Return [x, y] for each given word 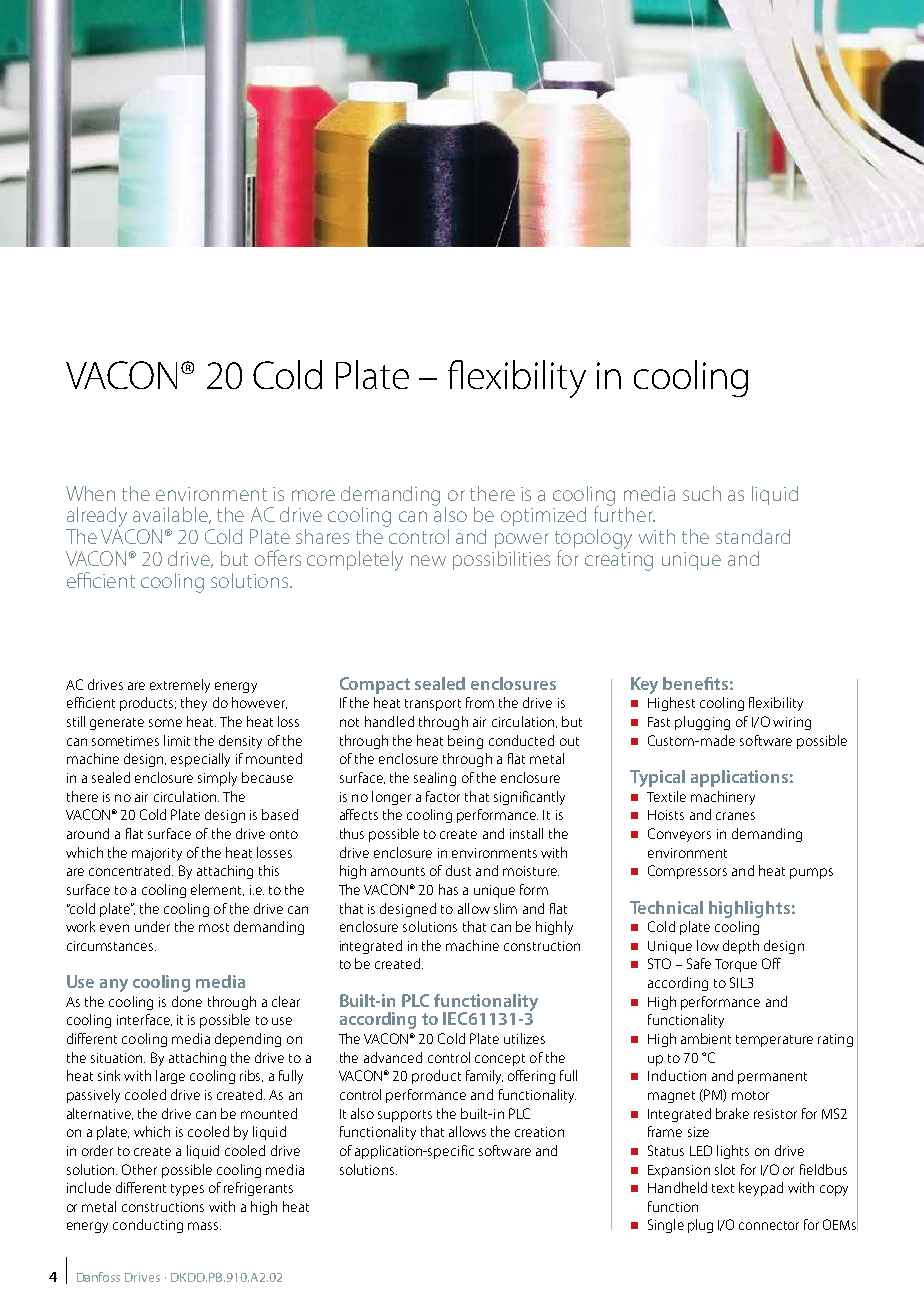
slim [505, 908]
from [480, 702]
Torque [736, 965]
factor [443, 796]
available [171, 515]
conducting [148, 1226]
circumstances [111, 946]
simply [217, 779]
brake [732, 1113]
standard [753, 536]
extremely [180, 686]
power [522, 540]
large [170, 1077]
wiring [792, 723]
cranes [735, 816]
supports [405, 1116]
